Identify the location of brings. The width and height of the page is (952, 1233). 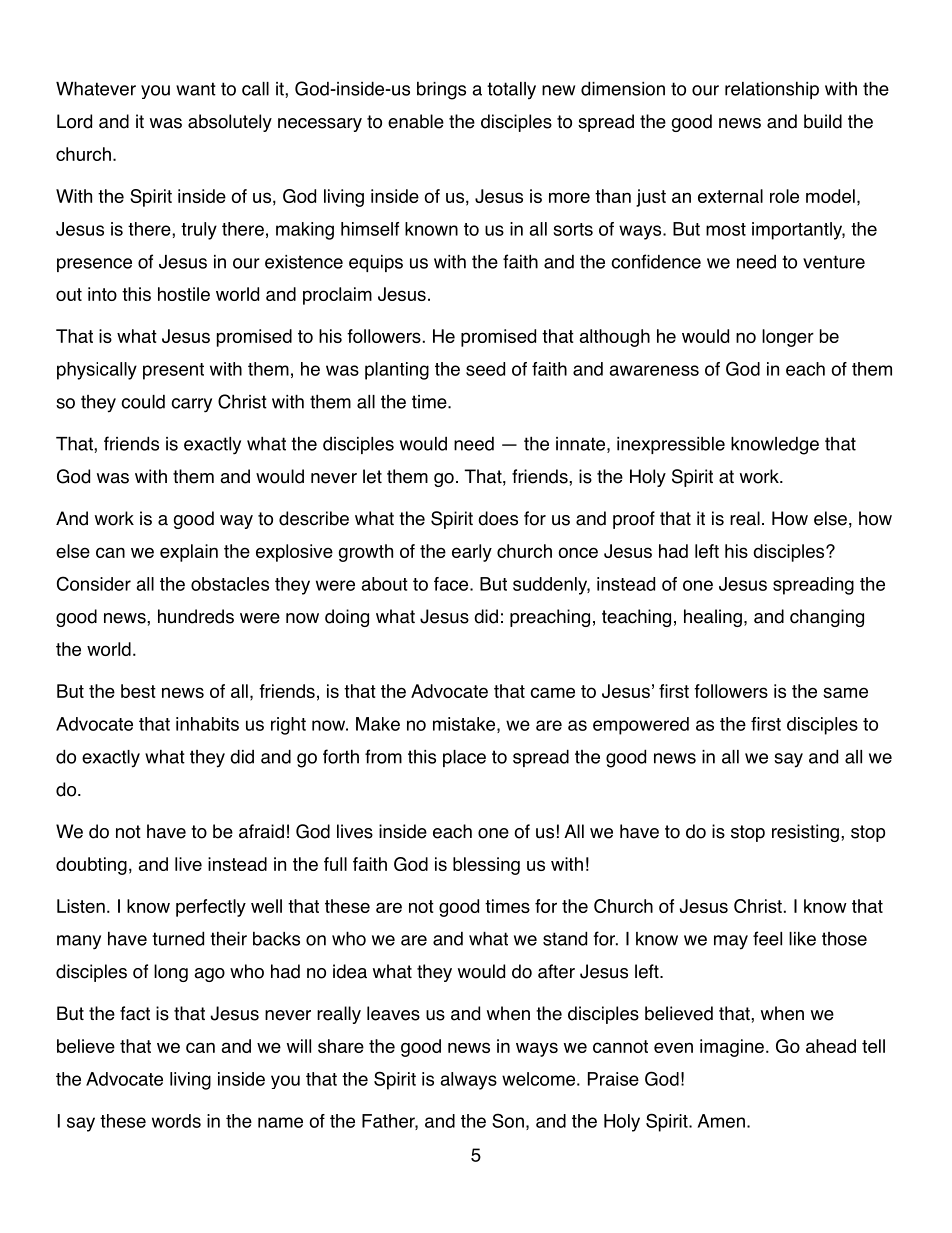
(441, 91).
